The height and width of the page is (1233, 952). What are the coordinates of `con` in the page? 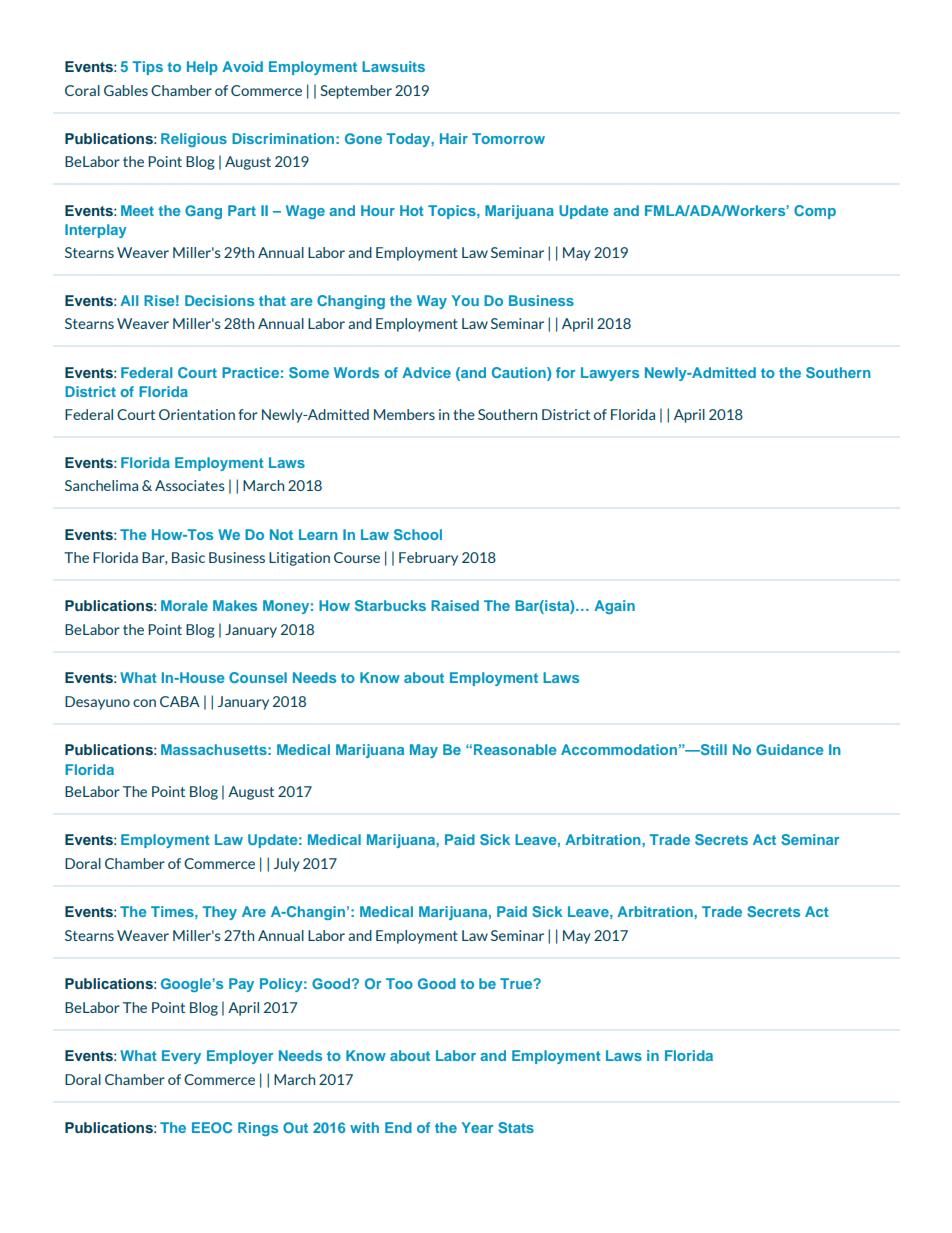 It's located at (144, 703).
